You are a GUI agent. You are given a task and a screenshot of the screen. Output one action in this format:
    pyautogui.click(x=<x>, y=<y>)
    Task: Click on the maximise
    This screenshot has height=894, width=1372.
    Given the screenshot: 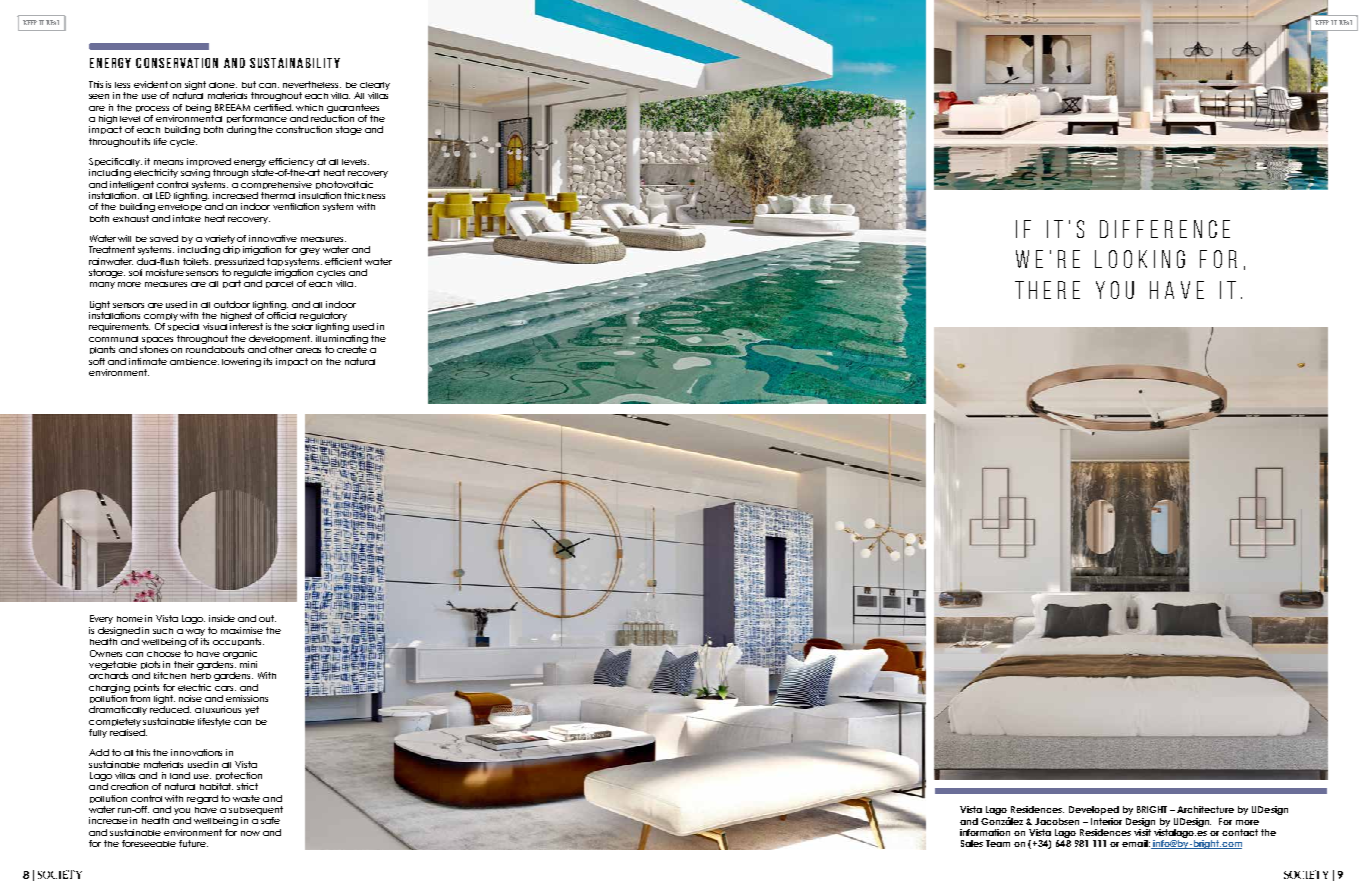 What is the action you would take?
    pyautogui.click(x=242, y=630)
